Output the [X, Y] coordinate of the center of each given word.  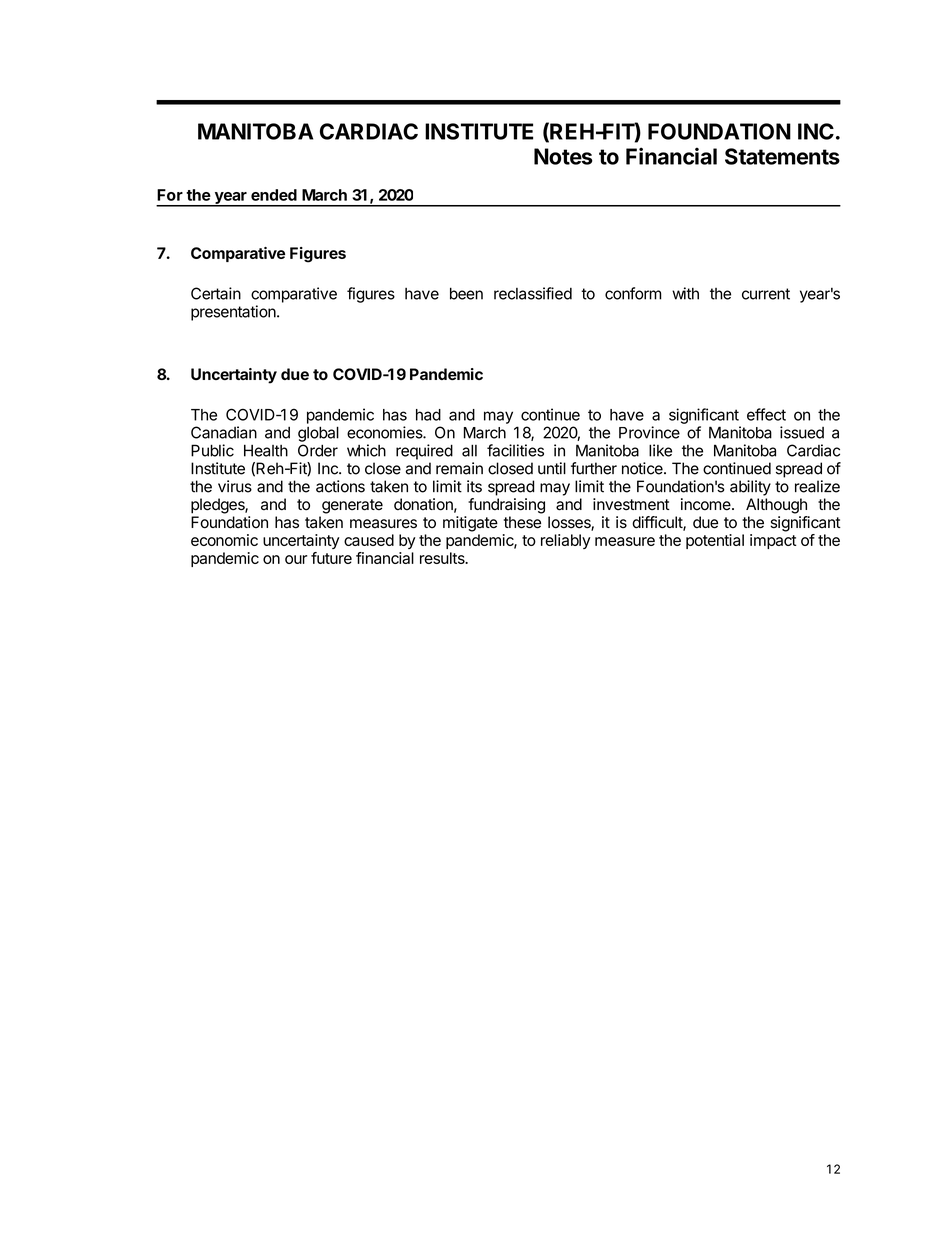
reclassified [533, 293]
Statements [782, 156]
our [296, 559]
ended [274, 195]
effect [766, 414]
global [318, 434]
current [766, 294]
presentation [234, 313]
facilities [515, 450]
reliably [566, 541]
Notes [563, 156]
